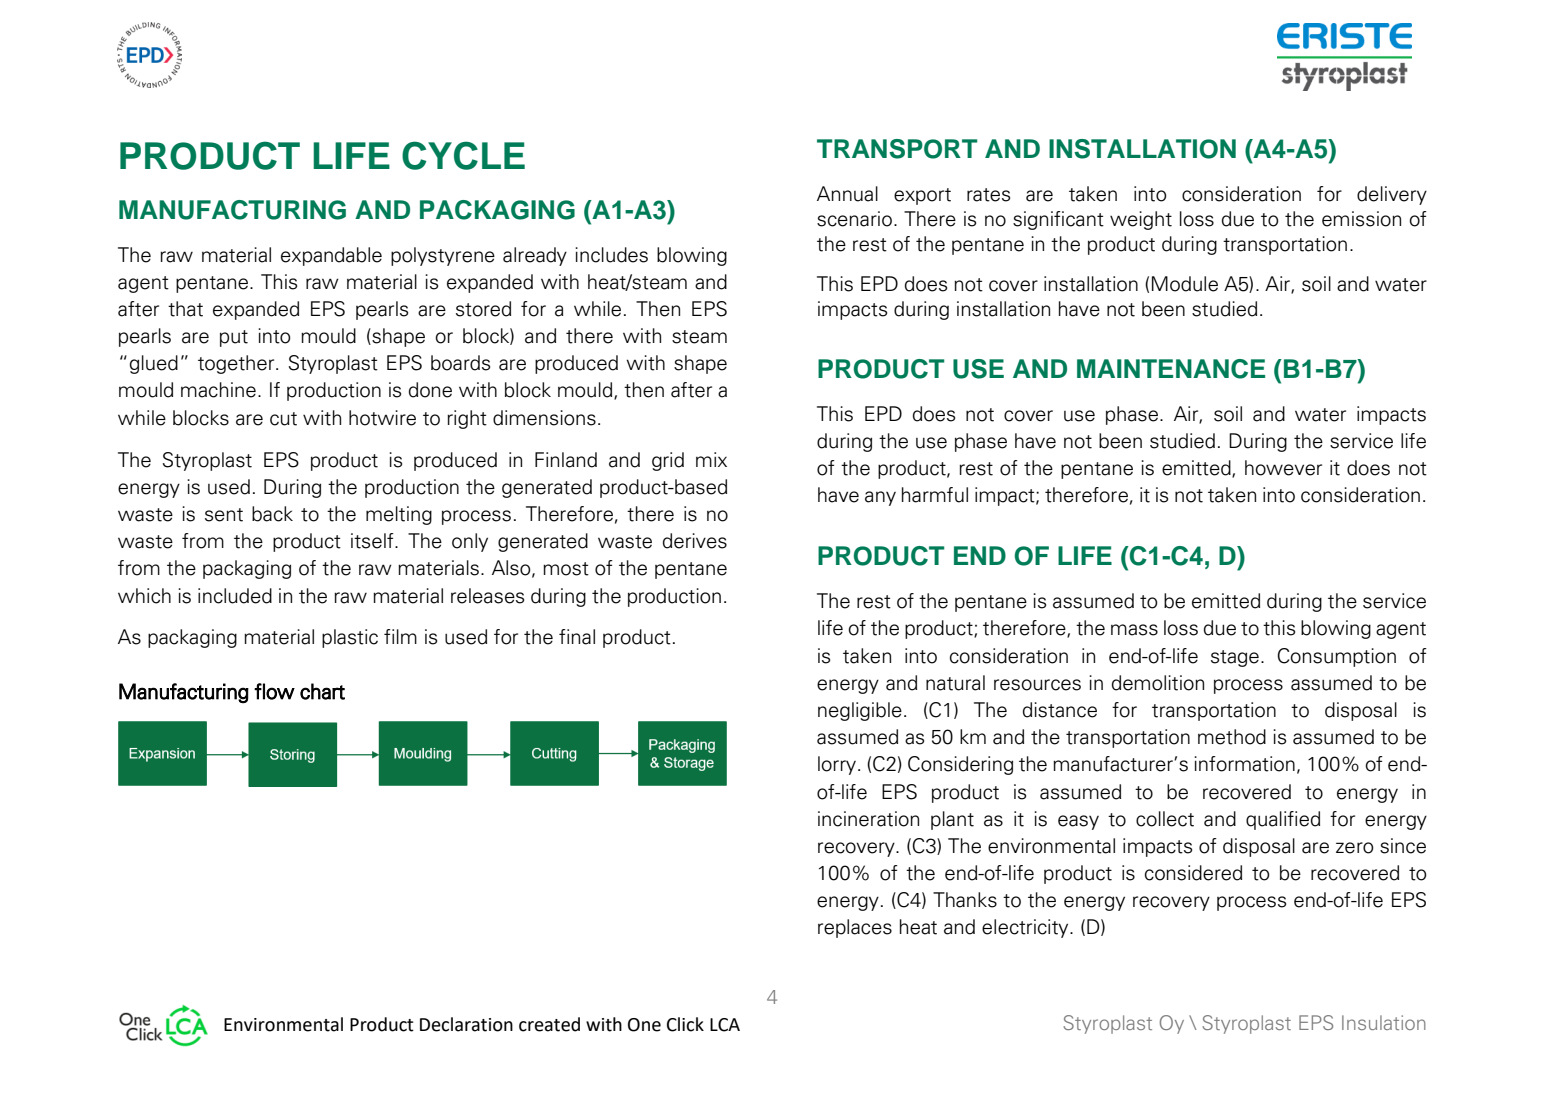 The width and height of the page is (1555, 1100). I want to click on cut, so click(283, 419).
